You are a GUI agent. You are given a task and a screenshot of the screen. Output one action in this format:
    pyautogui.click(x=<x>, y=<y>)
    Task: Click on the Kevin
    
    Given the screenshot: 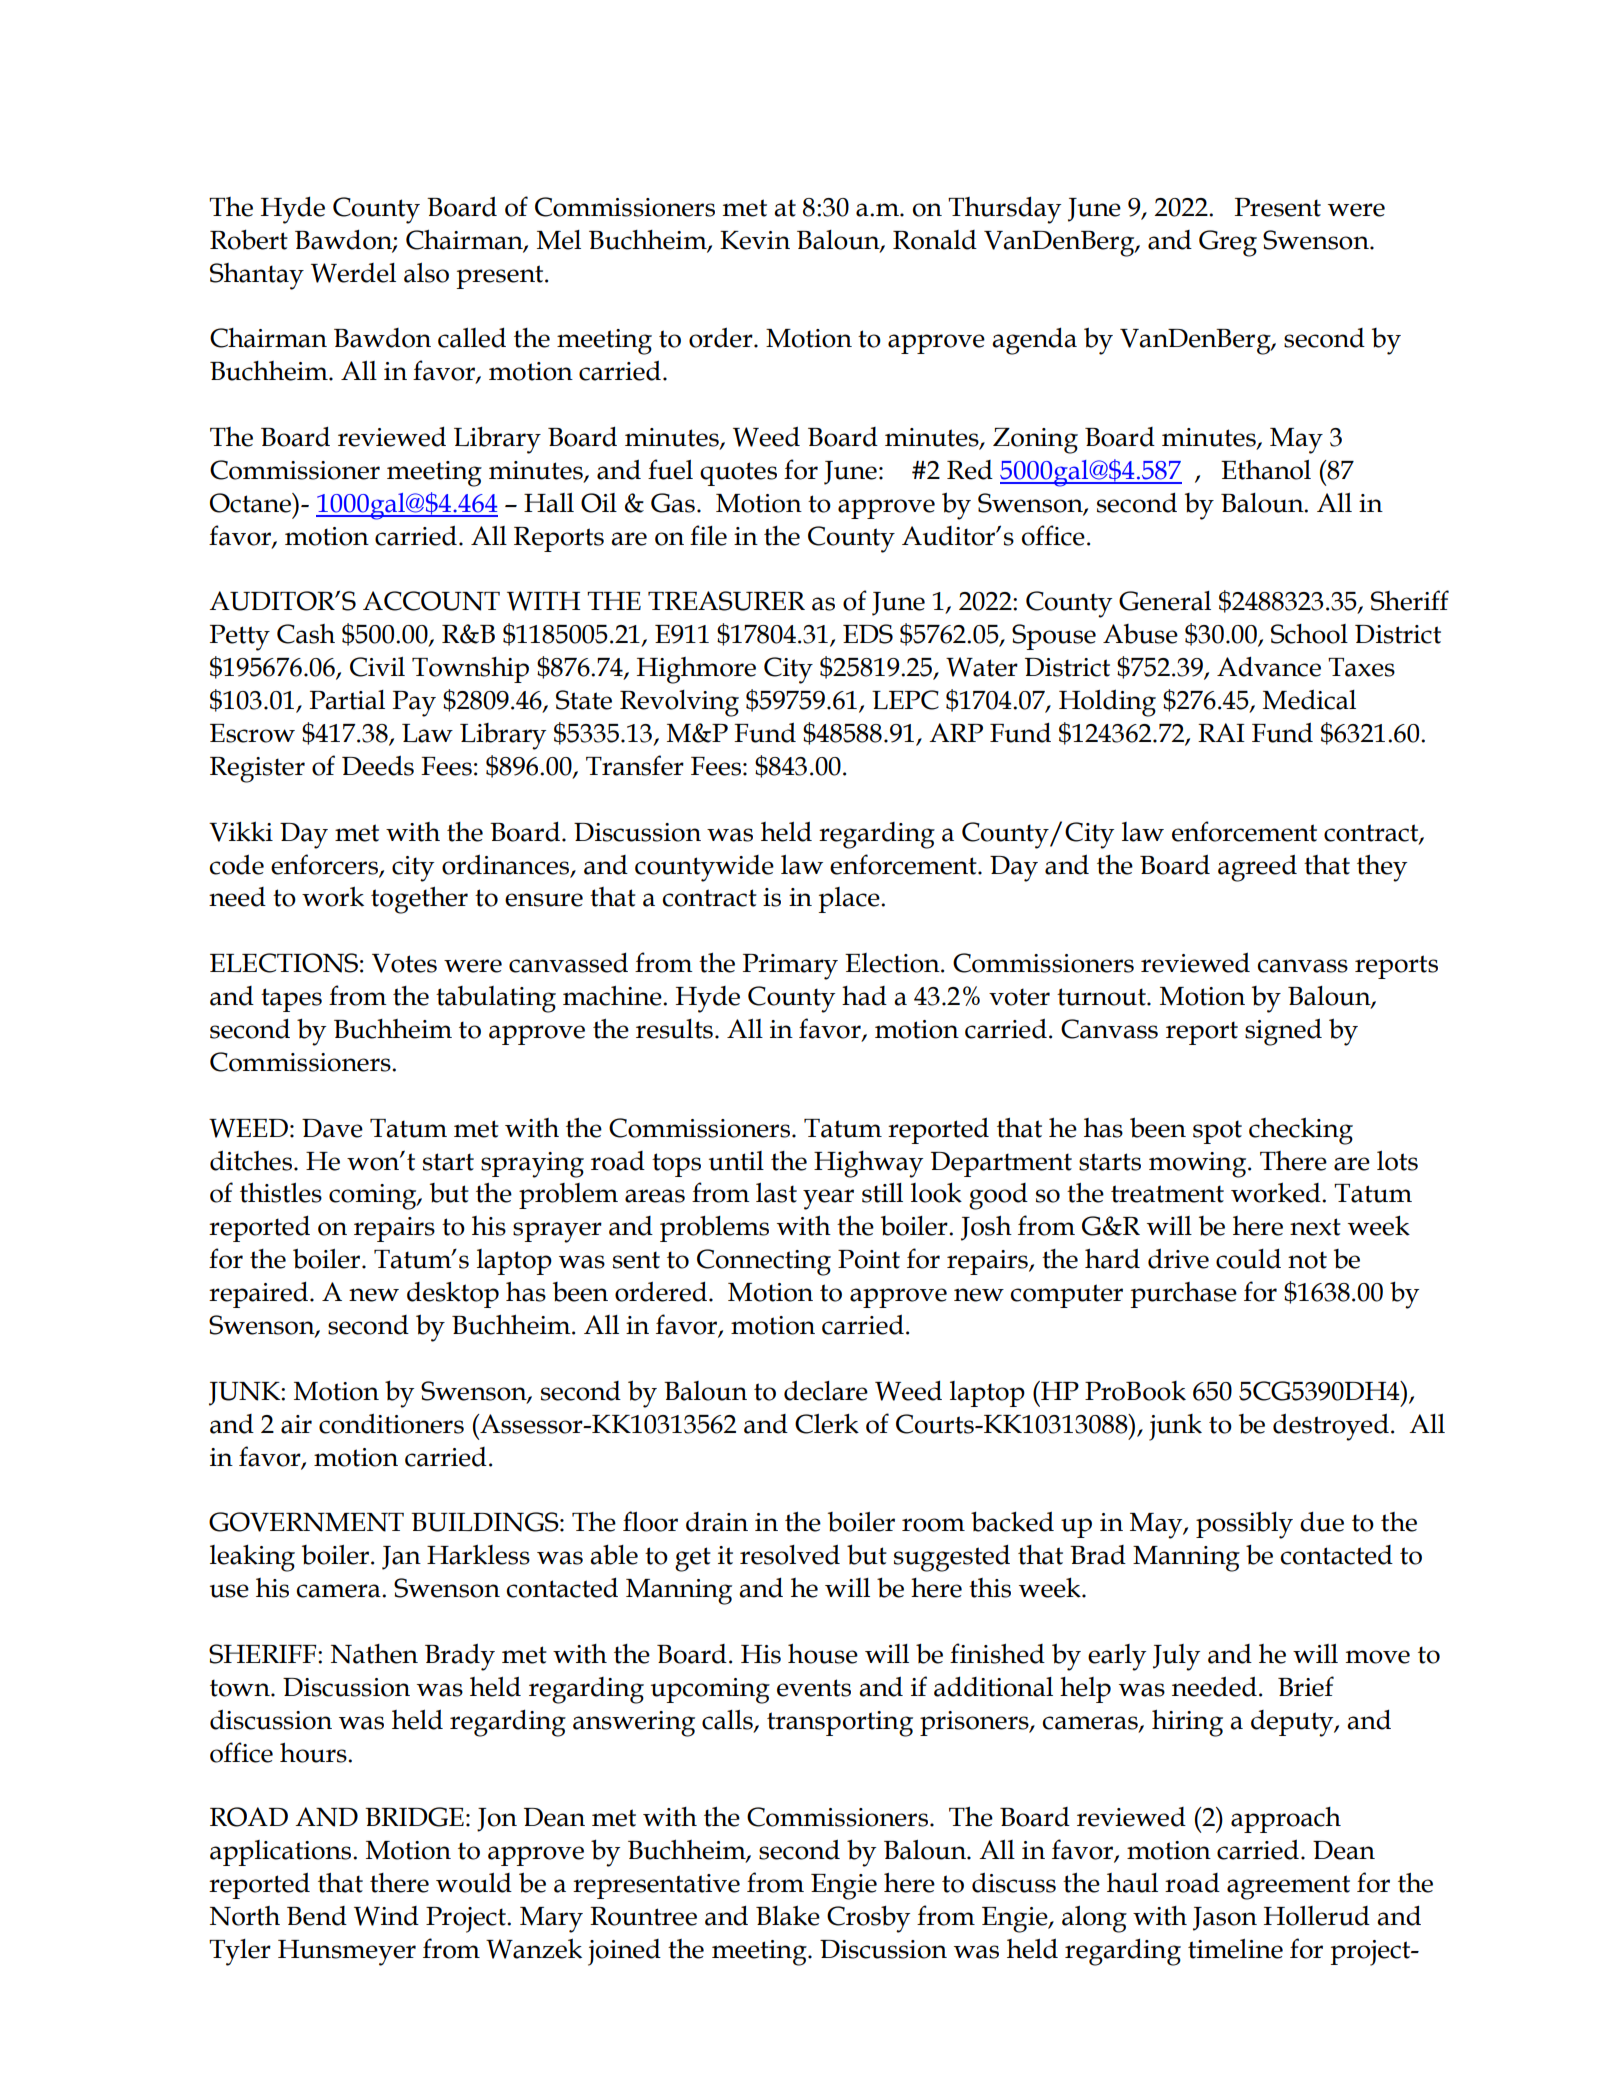 What is the action you would take?
    pyautogui.click(x=755, y=240)
